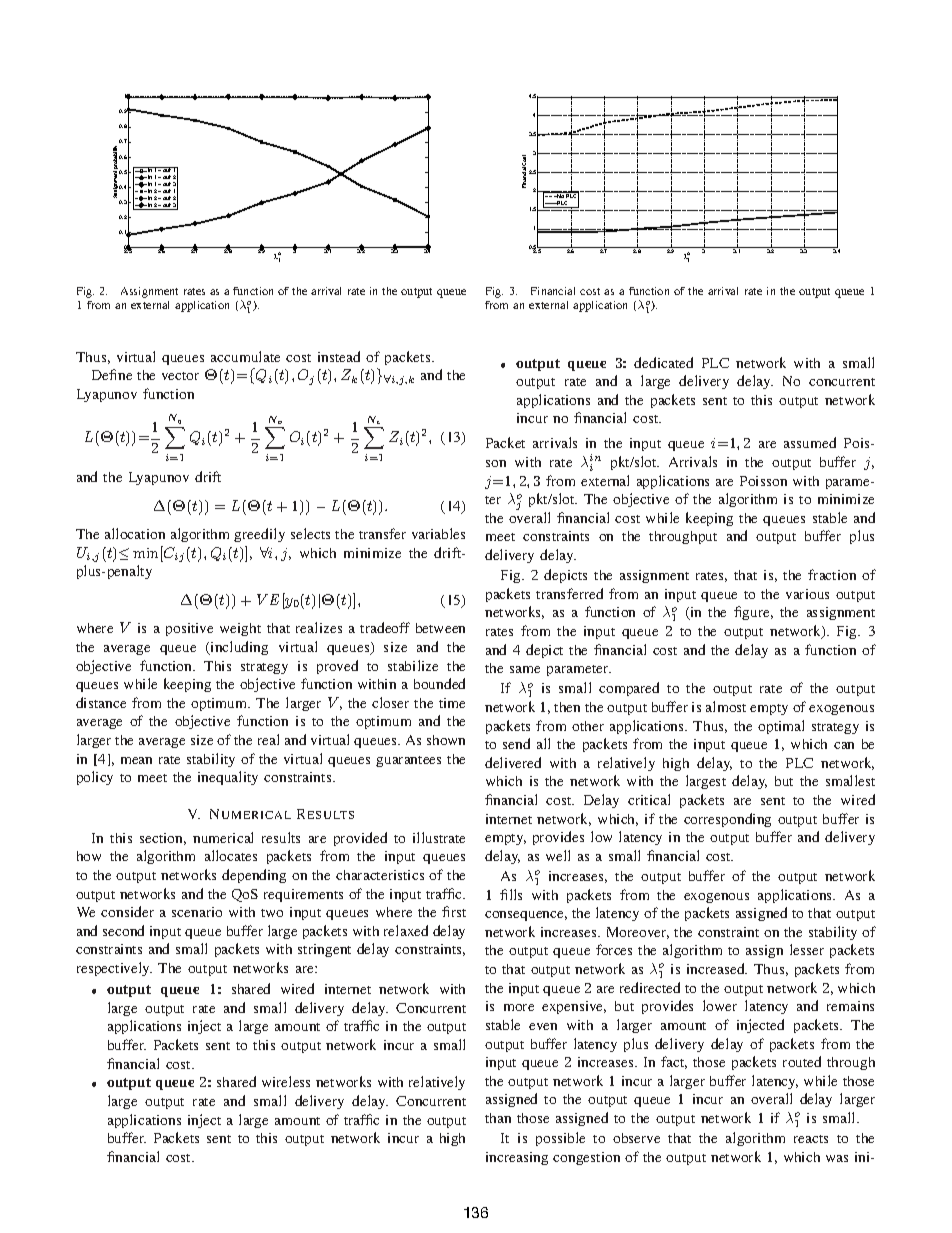 This document has height=1233, width=952. What do you see at coordinates (189, 629) in the document?
I see `positive` at bounding box center [189, 629].
